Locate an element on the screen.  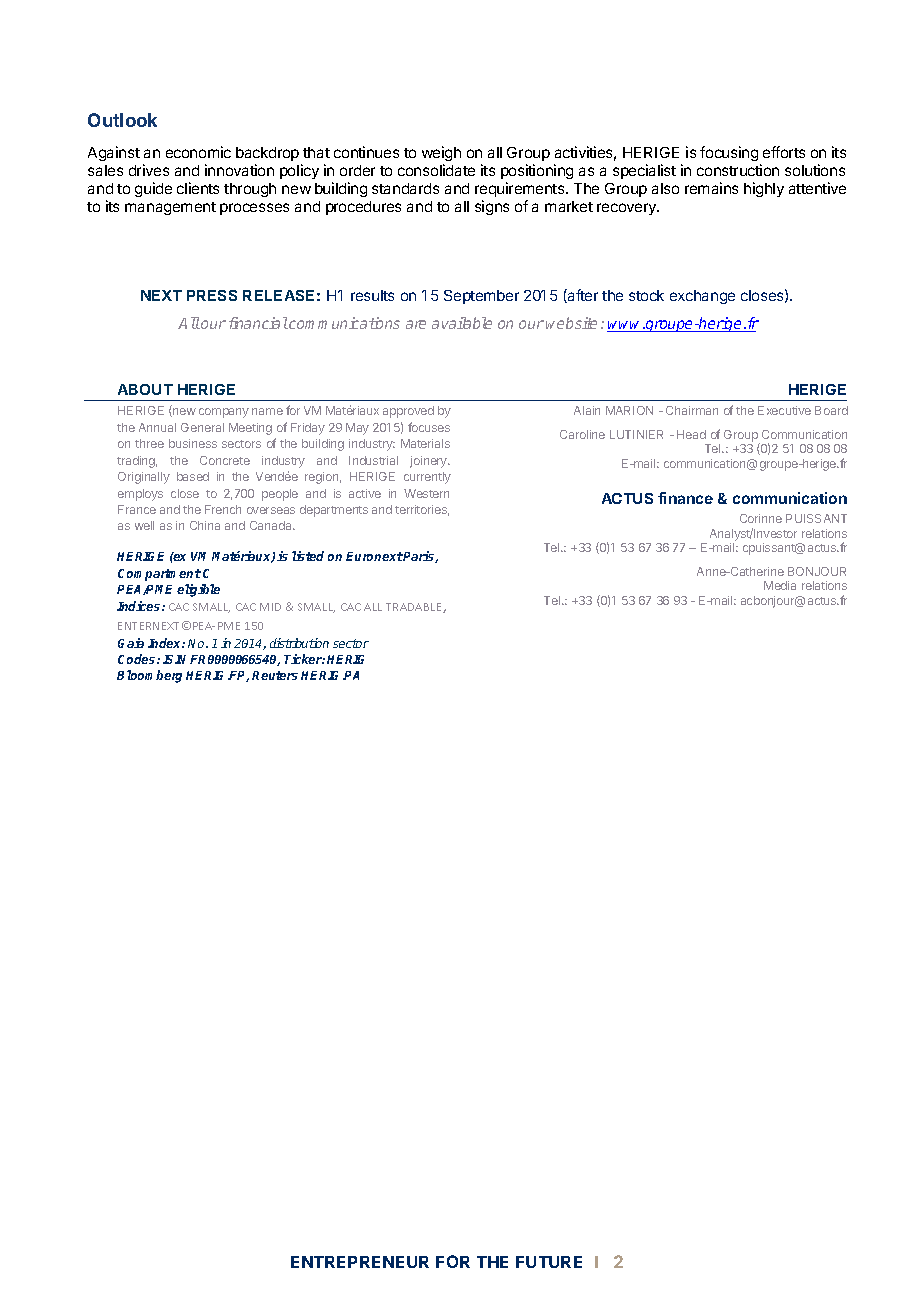
Media is located at coordinates (780, 585).
